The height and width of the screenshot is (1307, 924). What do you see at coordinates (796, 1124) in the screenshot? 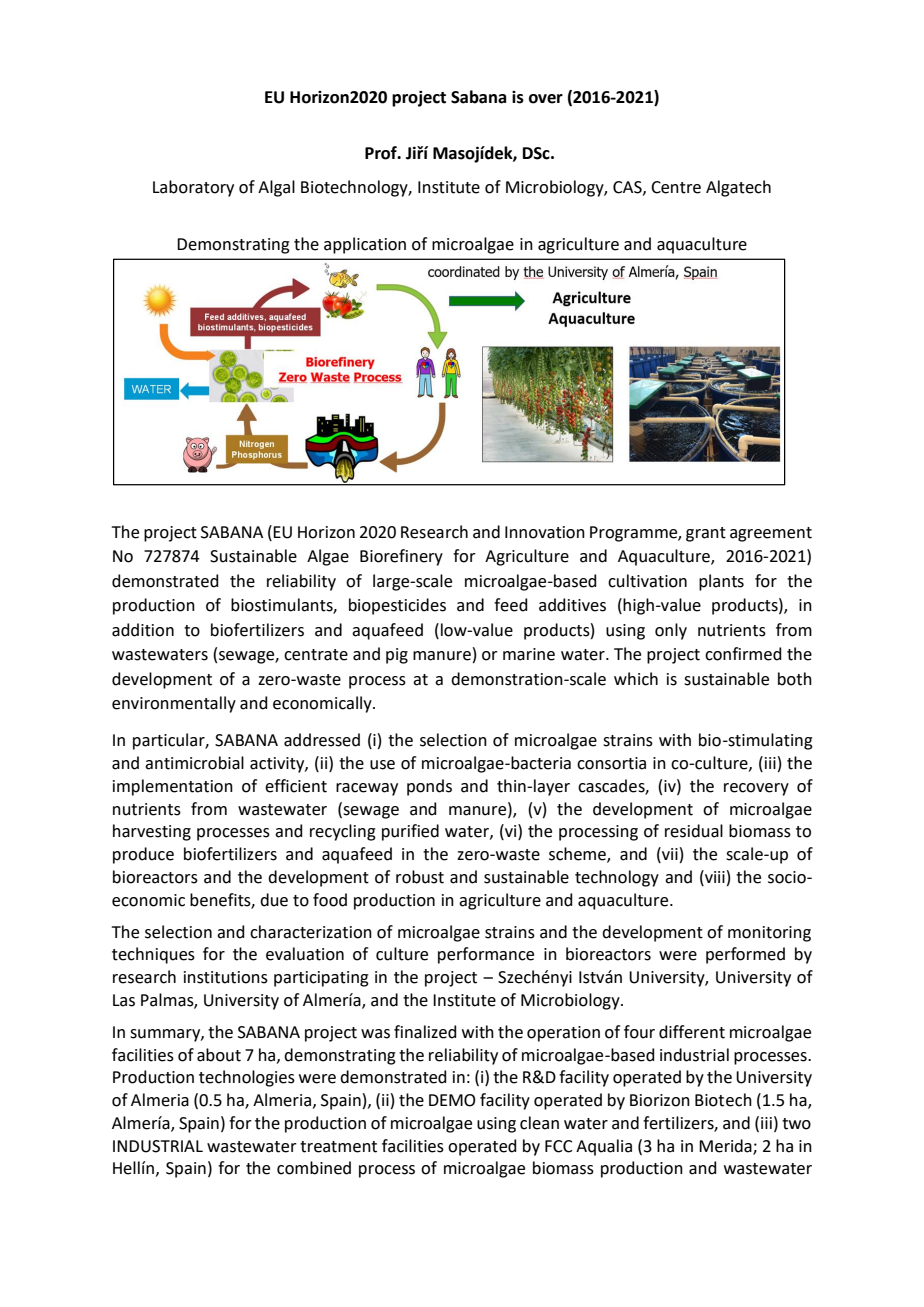
I see `two` at bounding box center [796, 1124].
